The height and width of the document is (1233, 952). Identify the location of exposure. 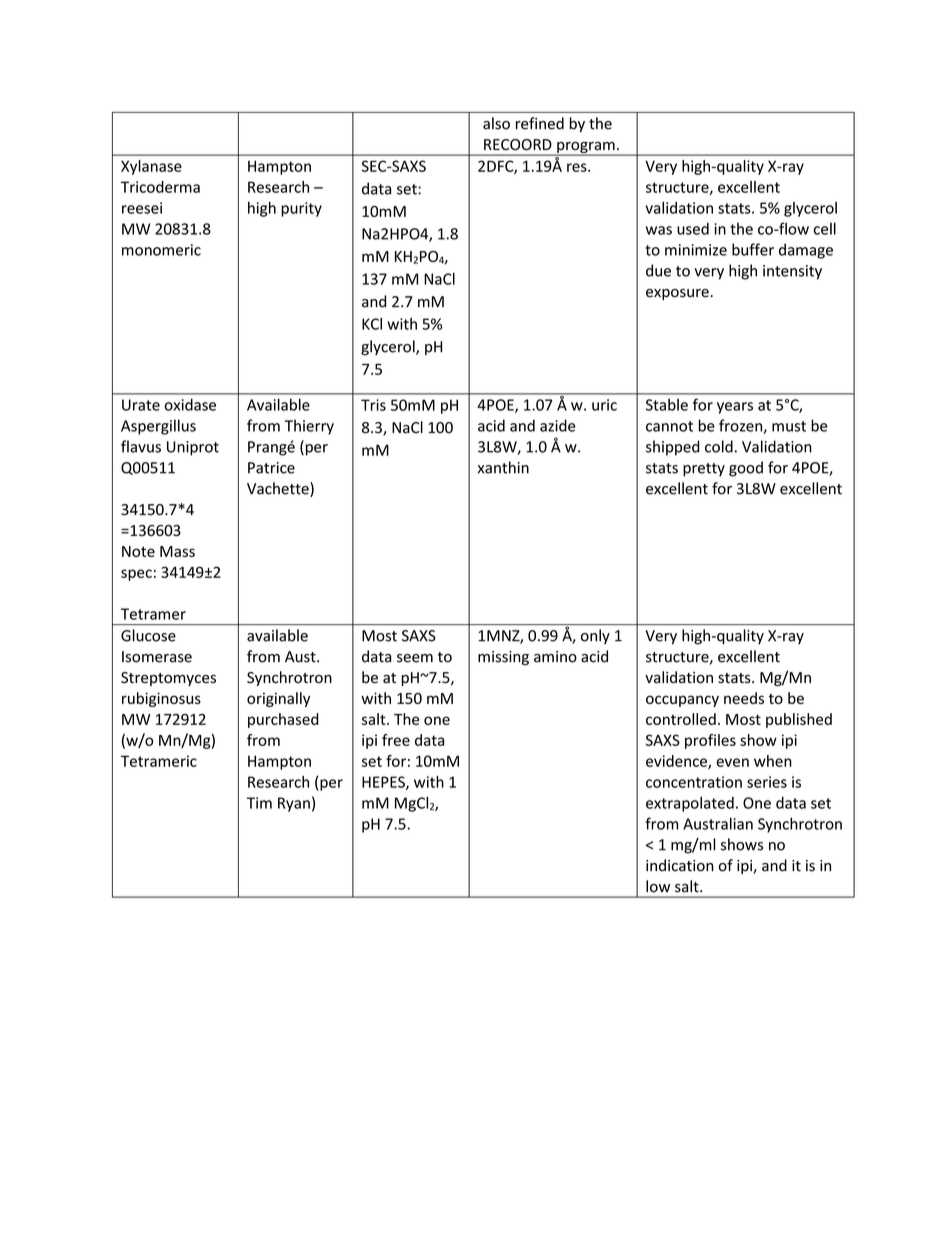
(678, 294).
